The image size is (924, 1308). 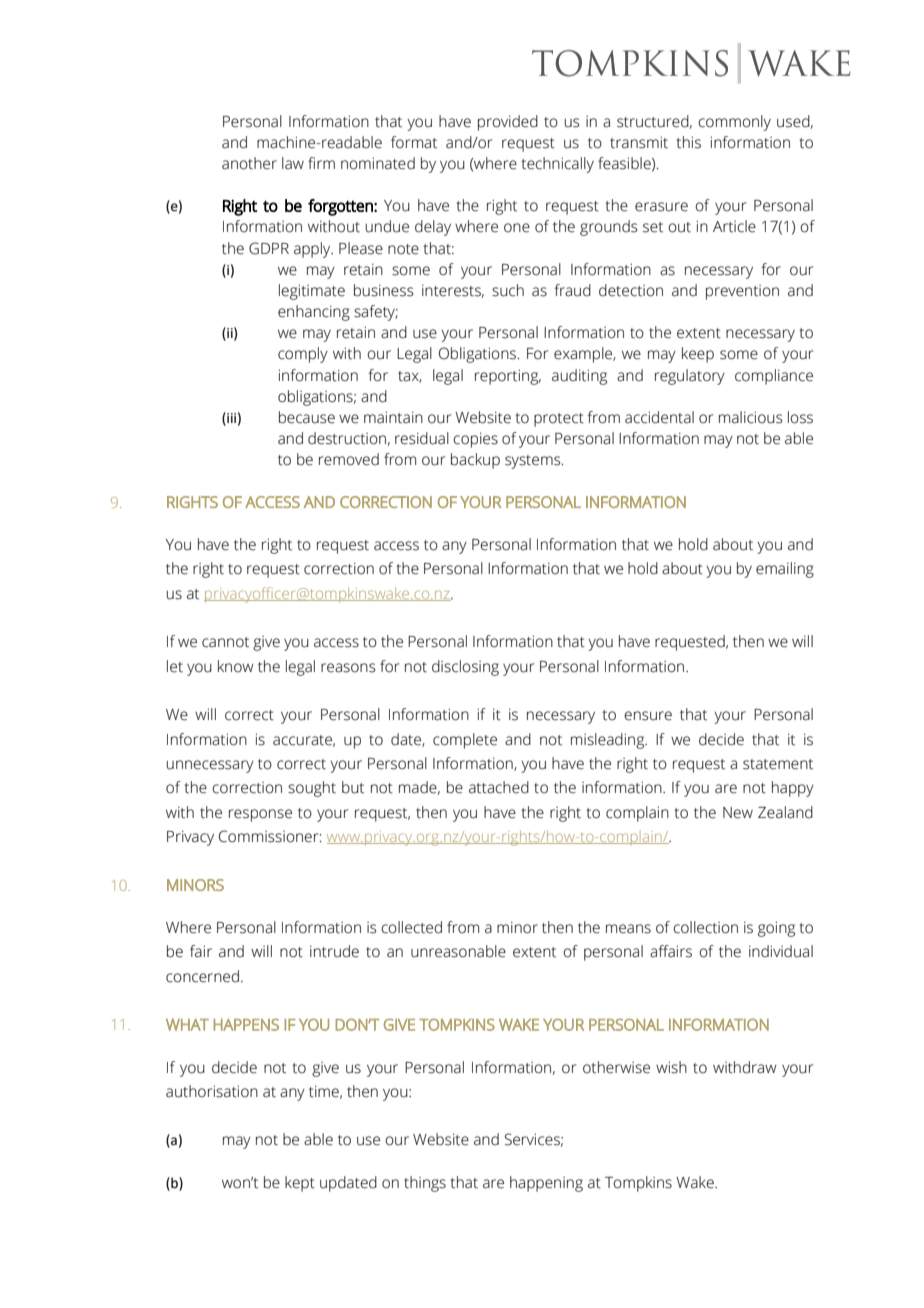 I want to click on reporting, so click(x=508, y=377).
